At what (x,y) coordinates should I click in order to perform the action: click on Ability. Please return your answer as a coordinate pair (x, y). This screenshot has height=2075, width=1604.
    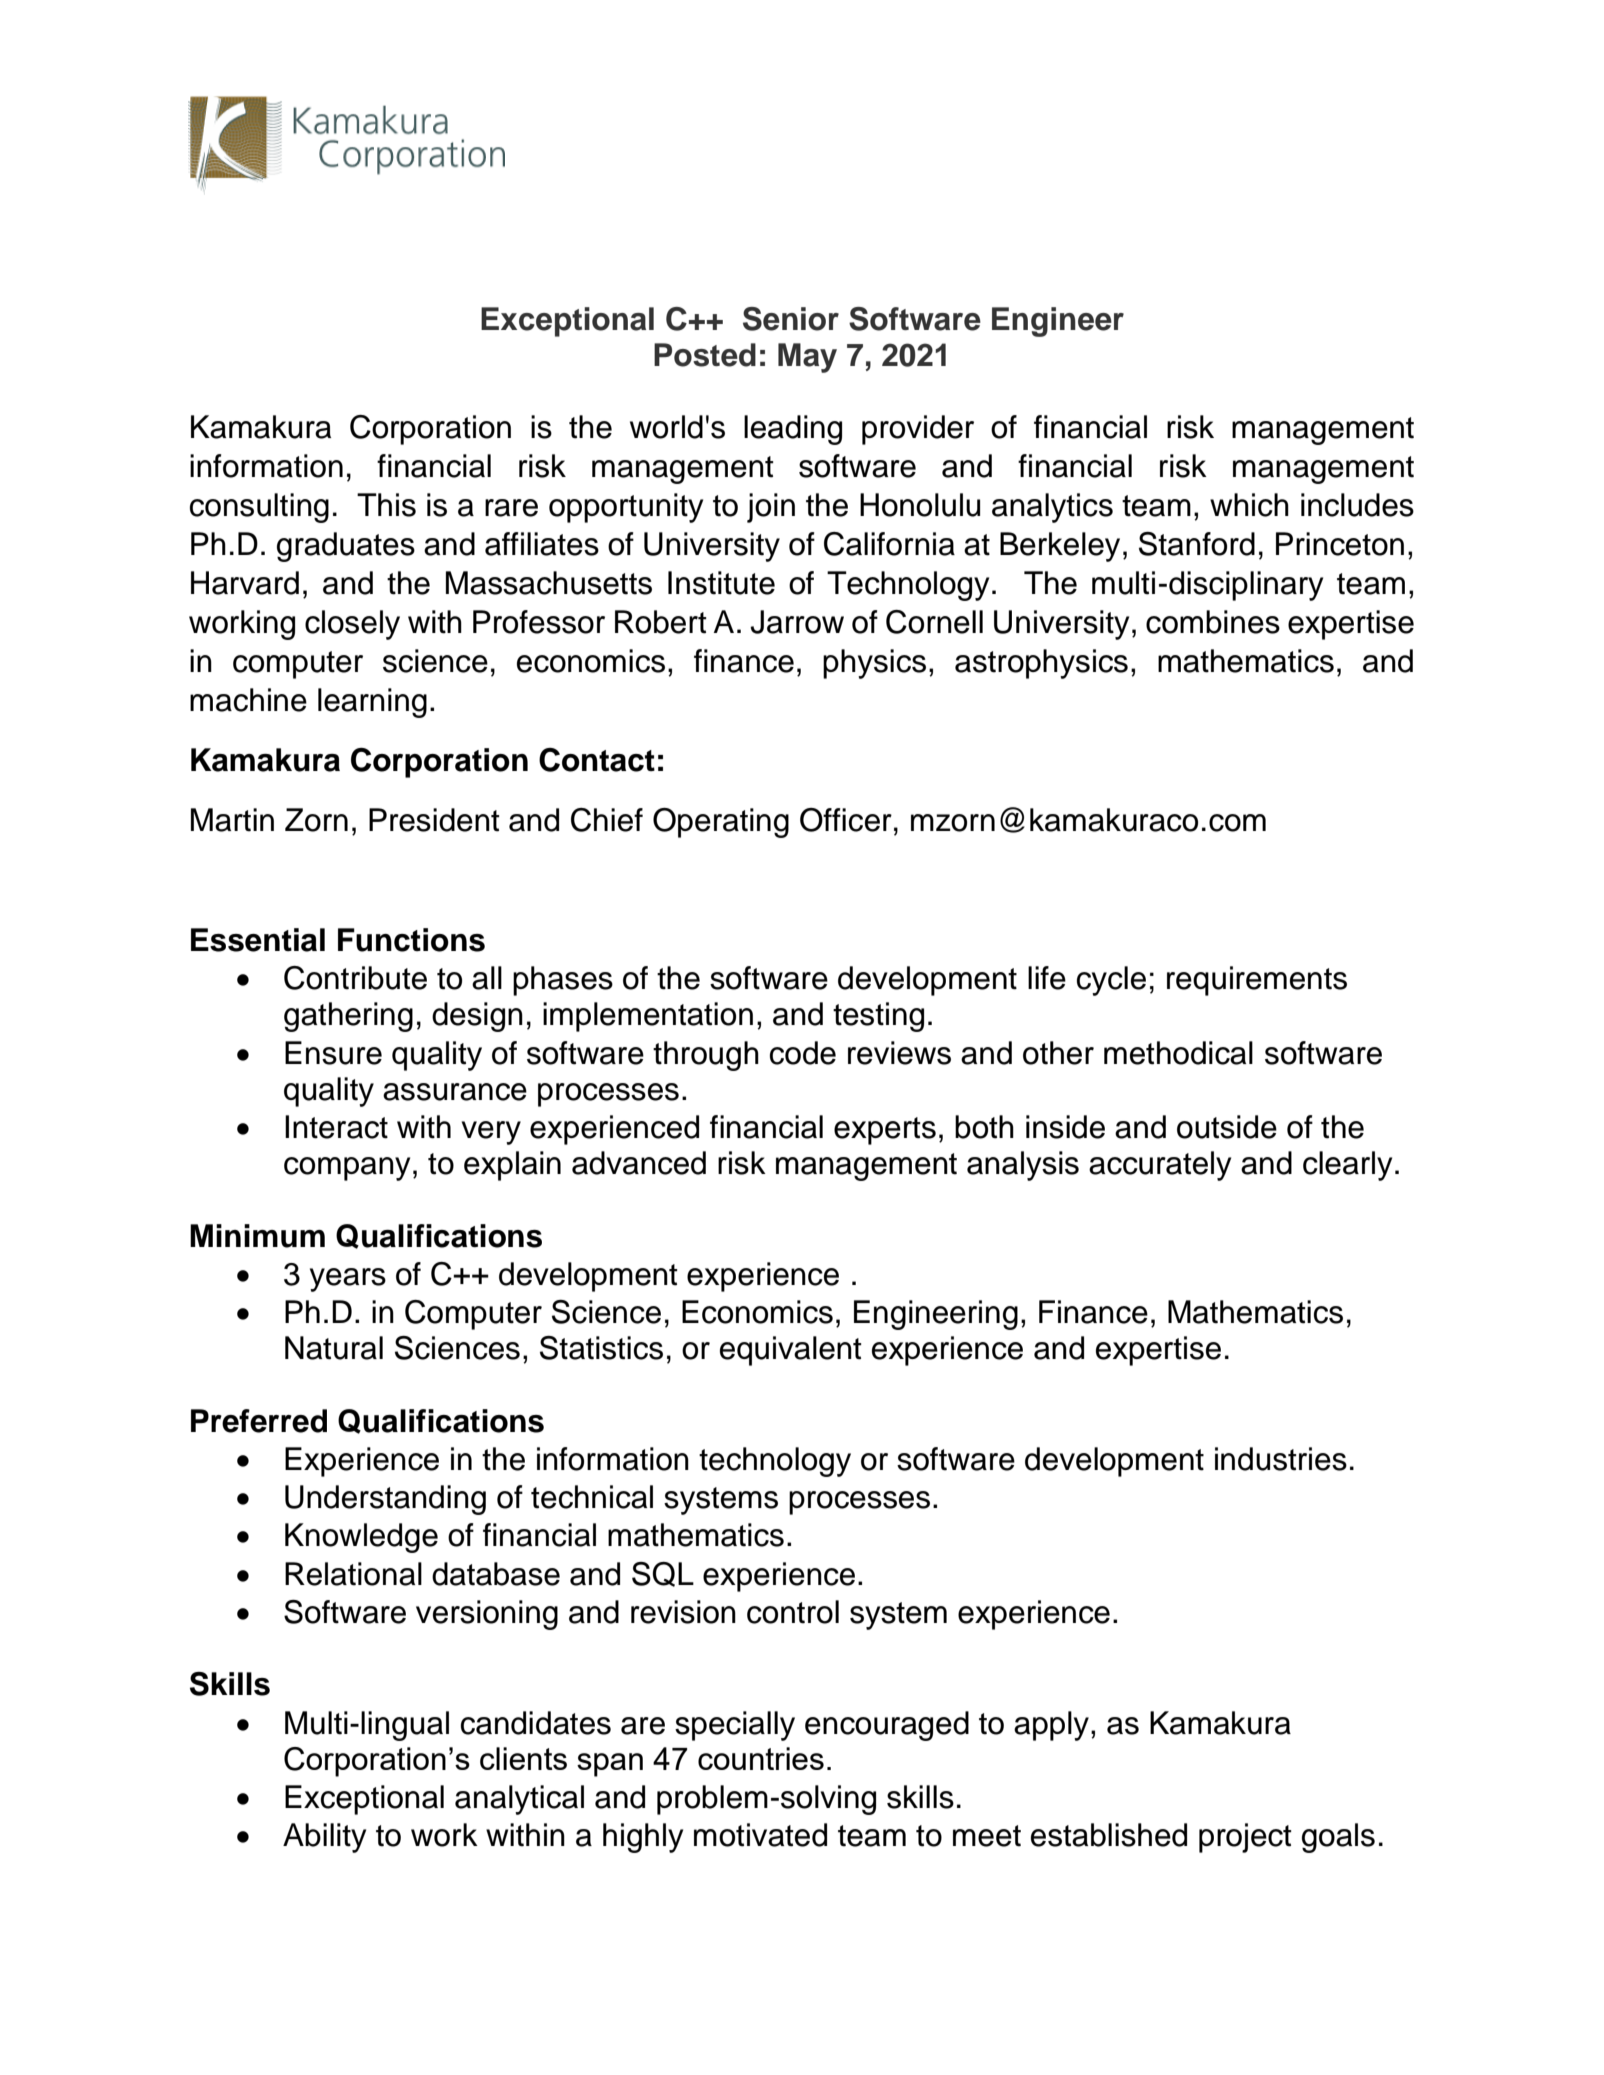
    Looking at the image, I should click on (324, 1838).
